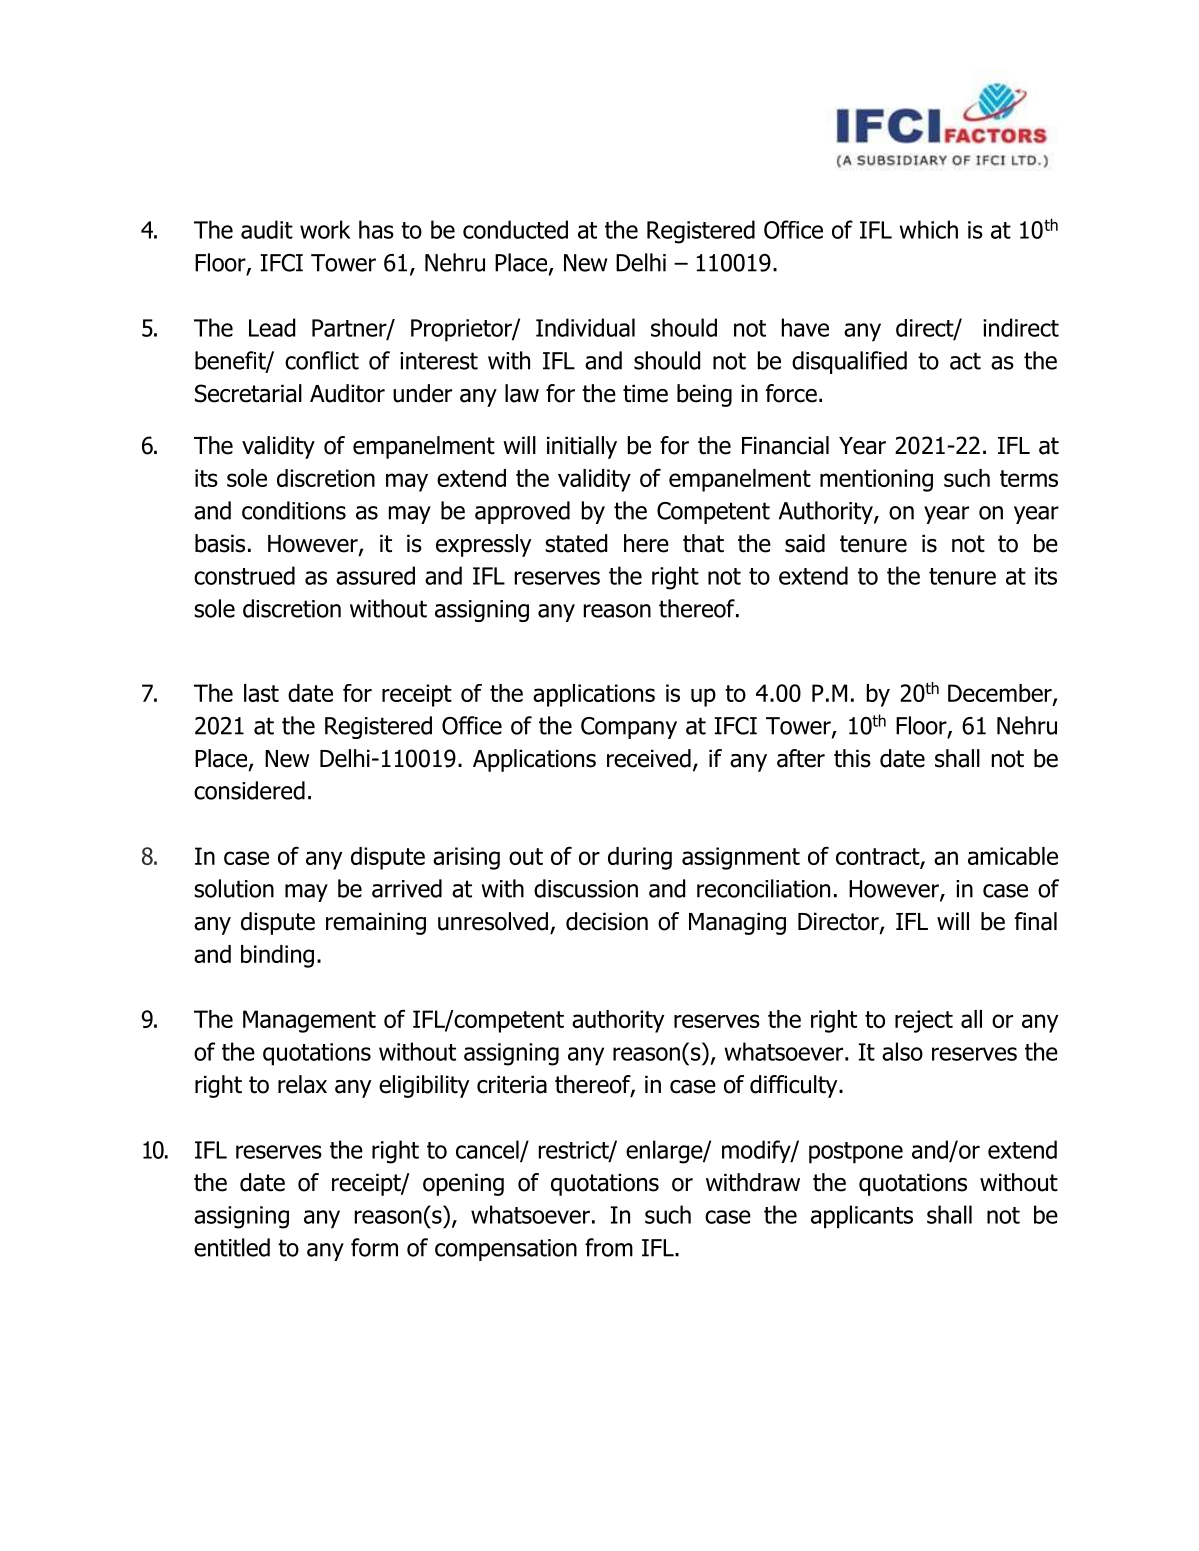 The height and width of the screenshot is (1551, 1199). I want to click on Company, so click(629, 728).
